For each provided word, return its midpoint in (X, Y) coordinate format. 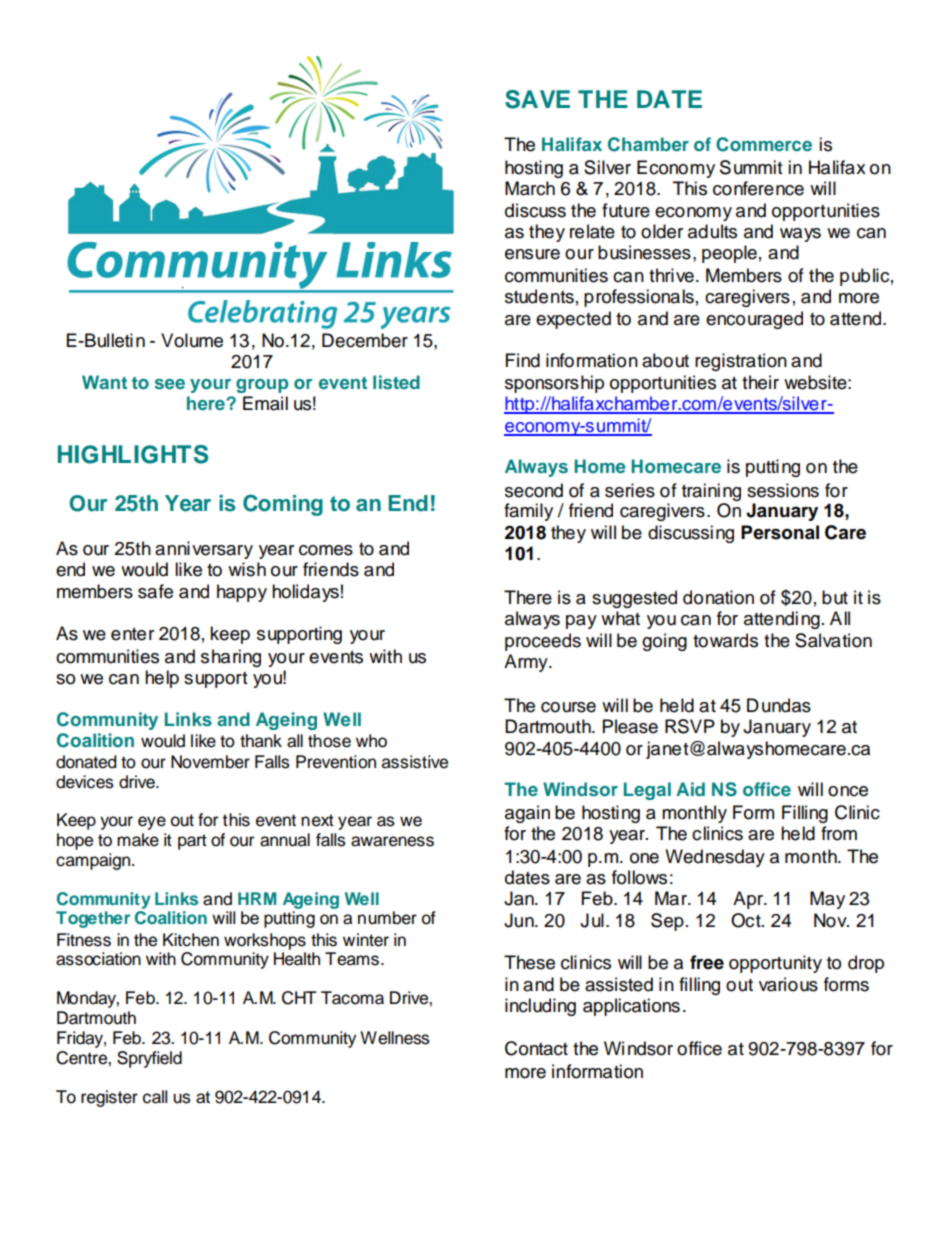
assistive (415, 762)
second (534, 490)
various (788, 984)
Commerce (764, 144)
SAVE (537, 99)
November (210, 762)
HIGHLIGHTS (133, 454)
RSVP (690, 726)
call (155, 1097)
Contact (536, 1048)
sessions (783, 490)
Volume (192, 340)
